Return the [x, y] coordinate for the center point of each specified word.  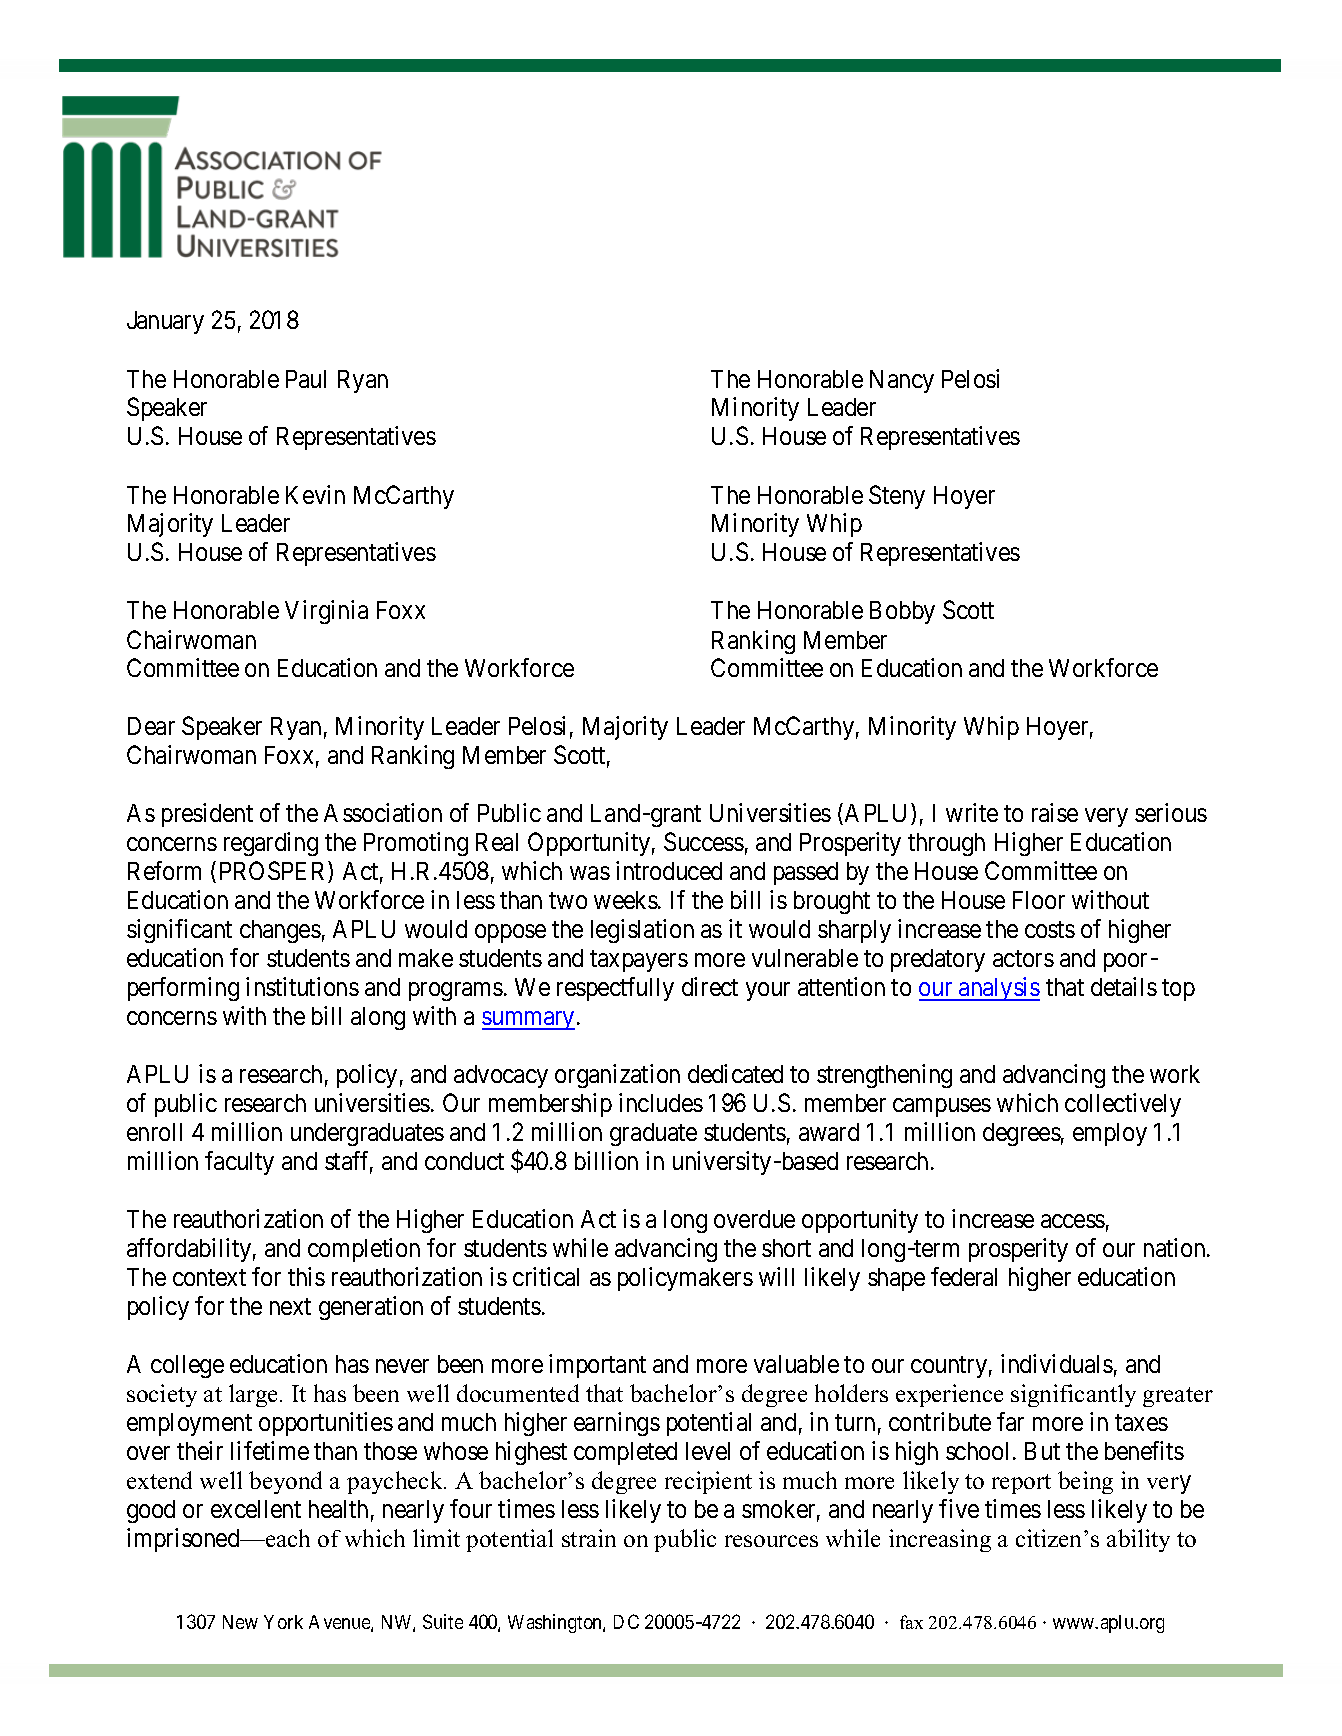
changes [280, 931]
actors [1023, 959]
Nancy [902, 381]
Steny [897, 497]
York [283, 1622]
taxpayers [639, 961]
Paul [306, 379]
